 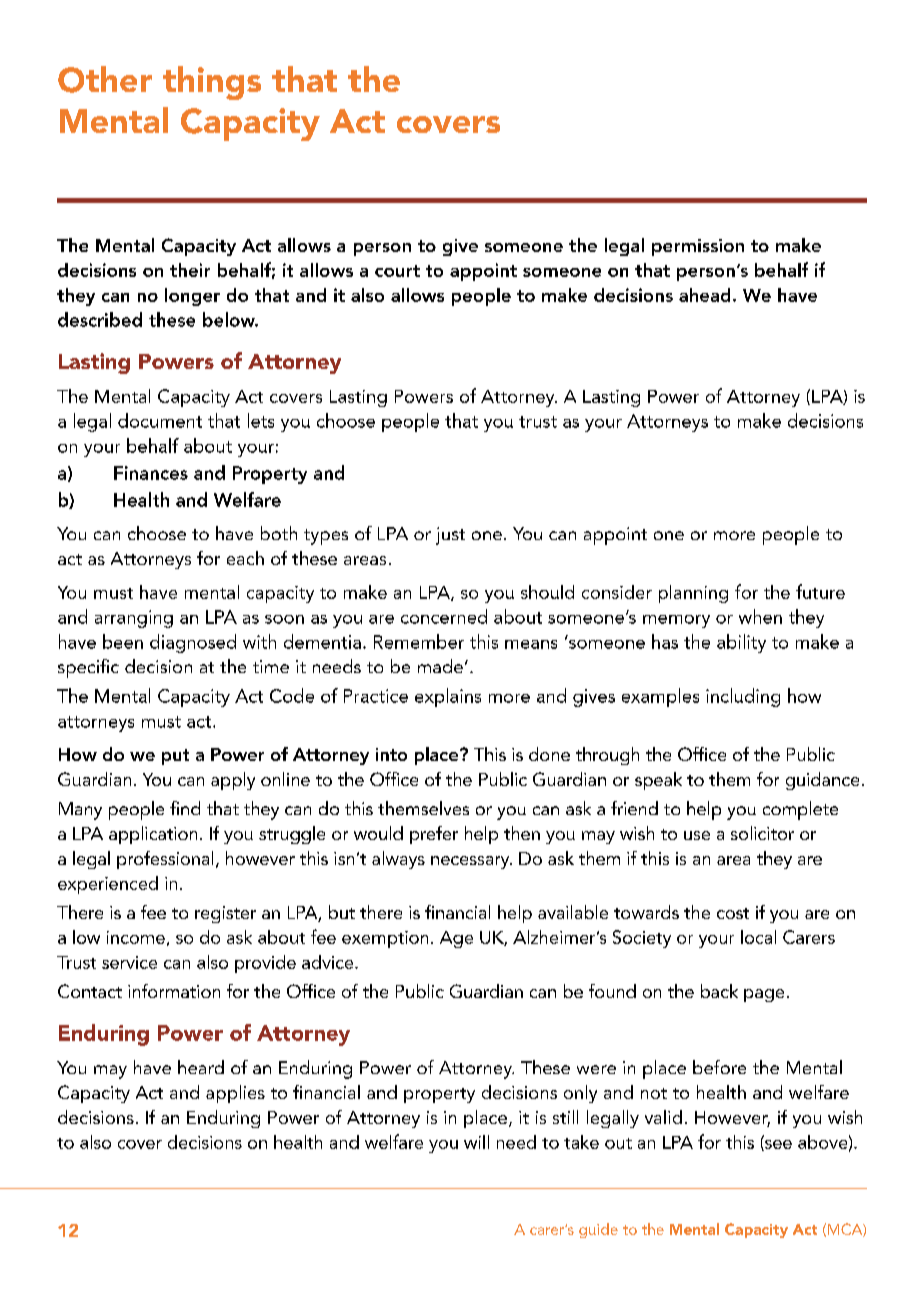 I want to click on court, so click(x=397, y=271).
